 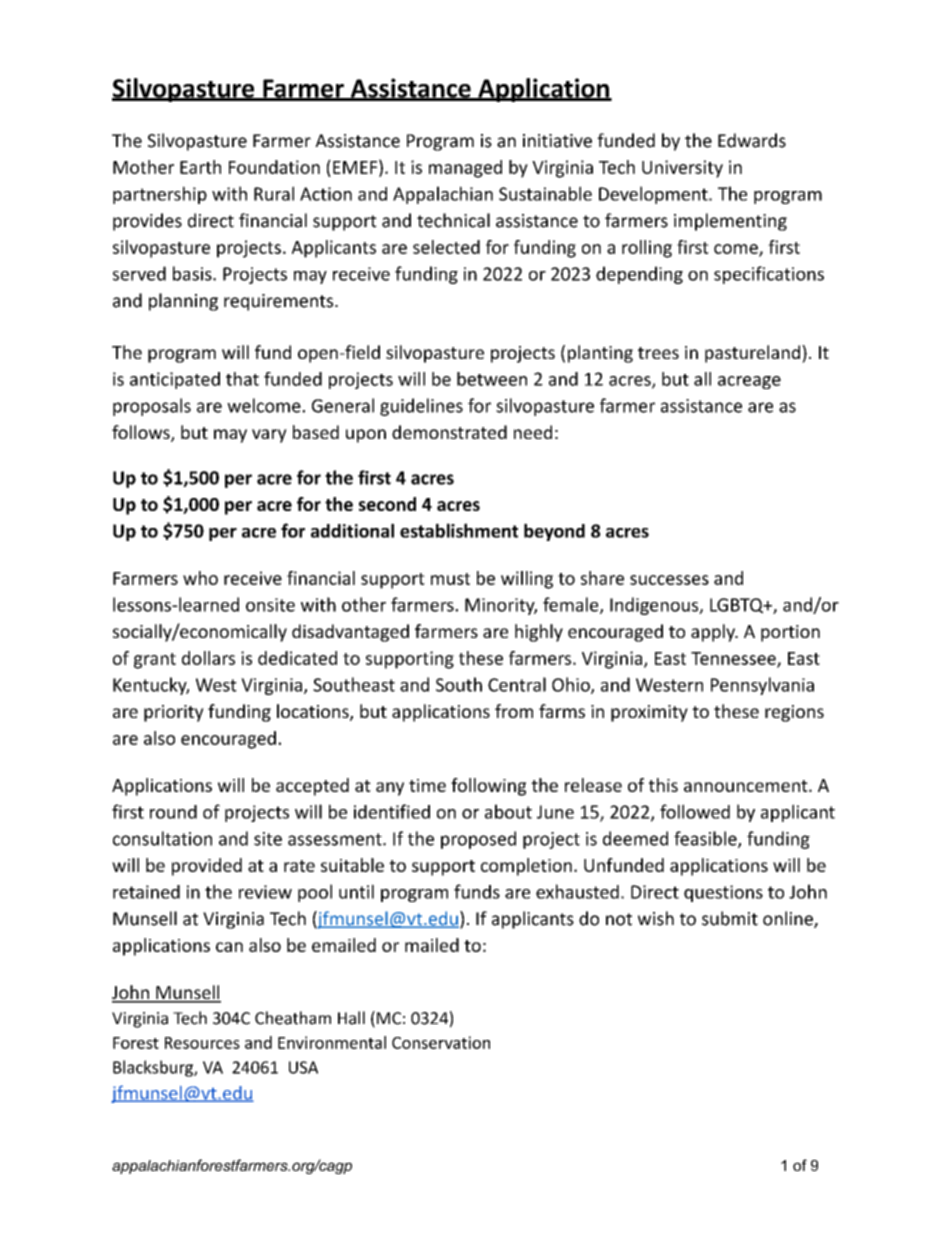 What do you see at coordinates (682, 169) in the screenshot?
I see `University` at bounding box center [682, 169].
